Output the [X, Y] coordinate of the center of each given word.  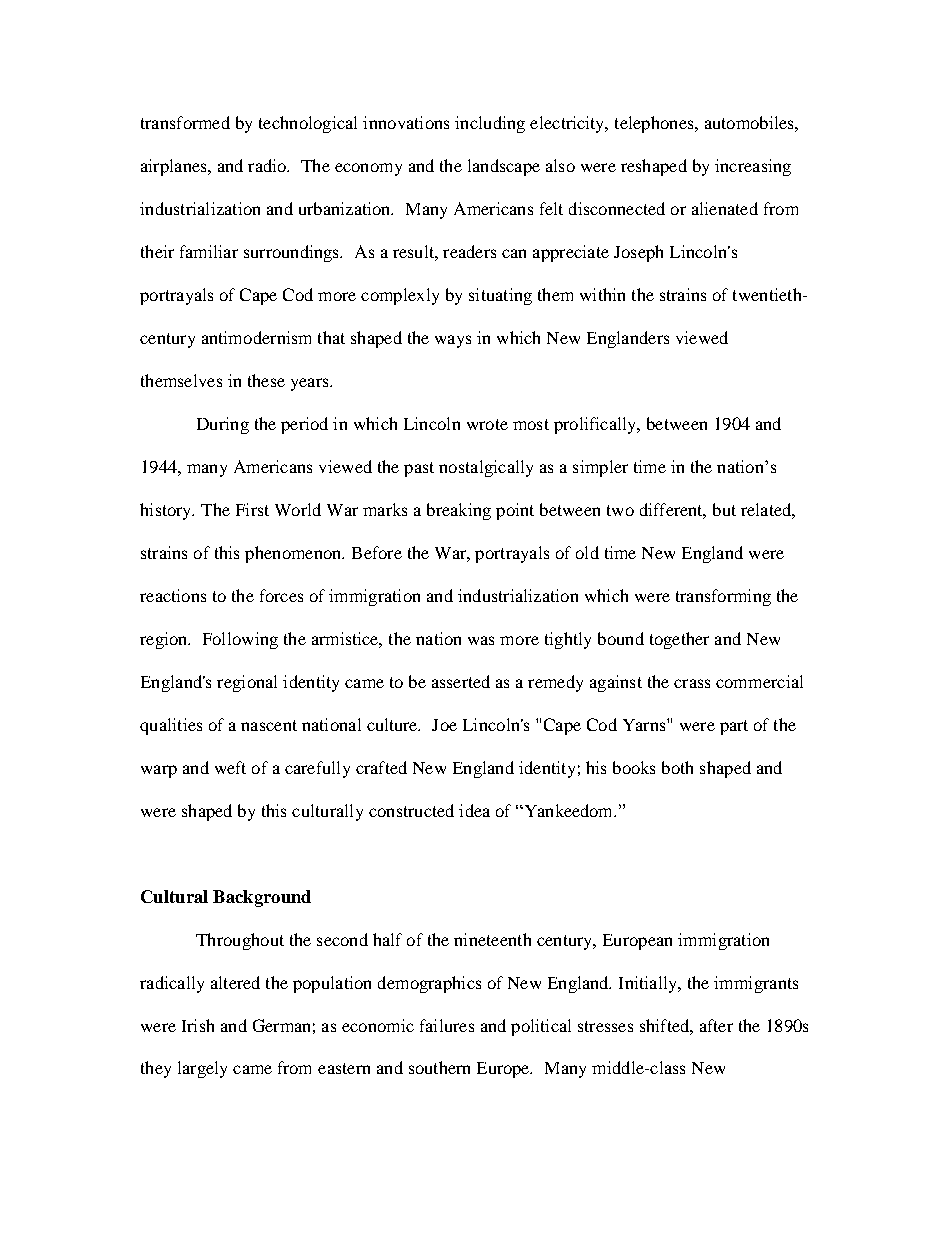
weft [230, 767]
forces [281, 595]
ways [453, 341]
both [677, 767]
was [481, 640]
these [266, 380]
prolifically [596, 425]
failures [447, 1025]
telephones [655, 124]
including [490, 124]
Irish [198, 1025]
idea [474, 810]
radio [268, 165]
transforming [723, 597]
